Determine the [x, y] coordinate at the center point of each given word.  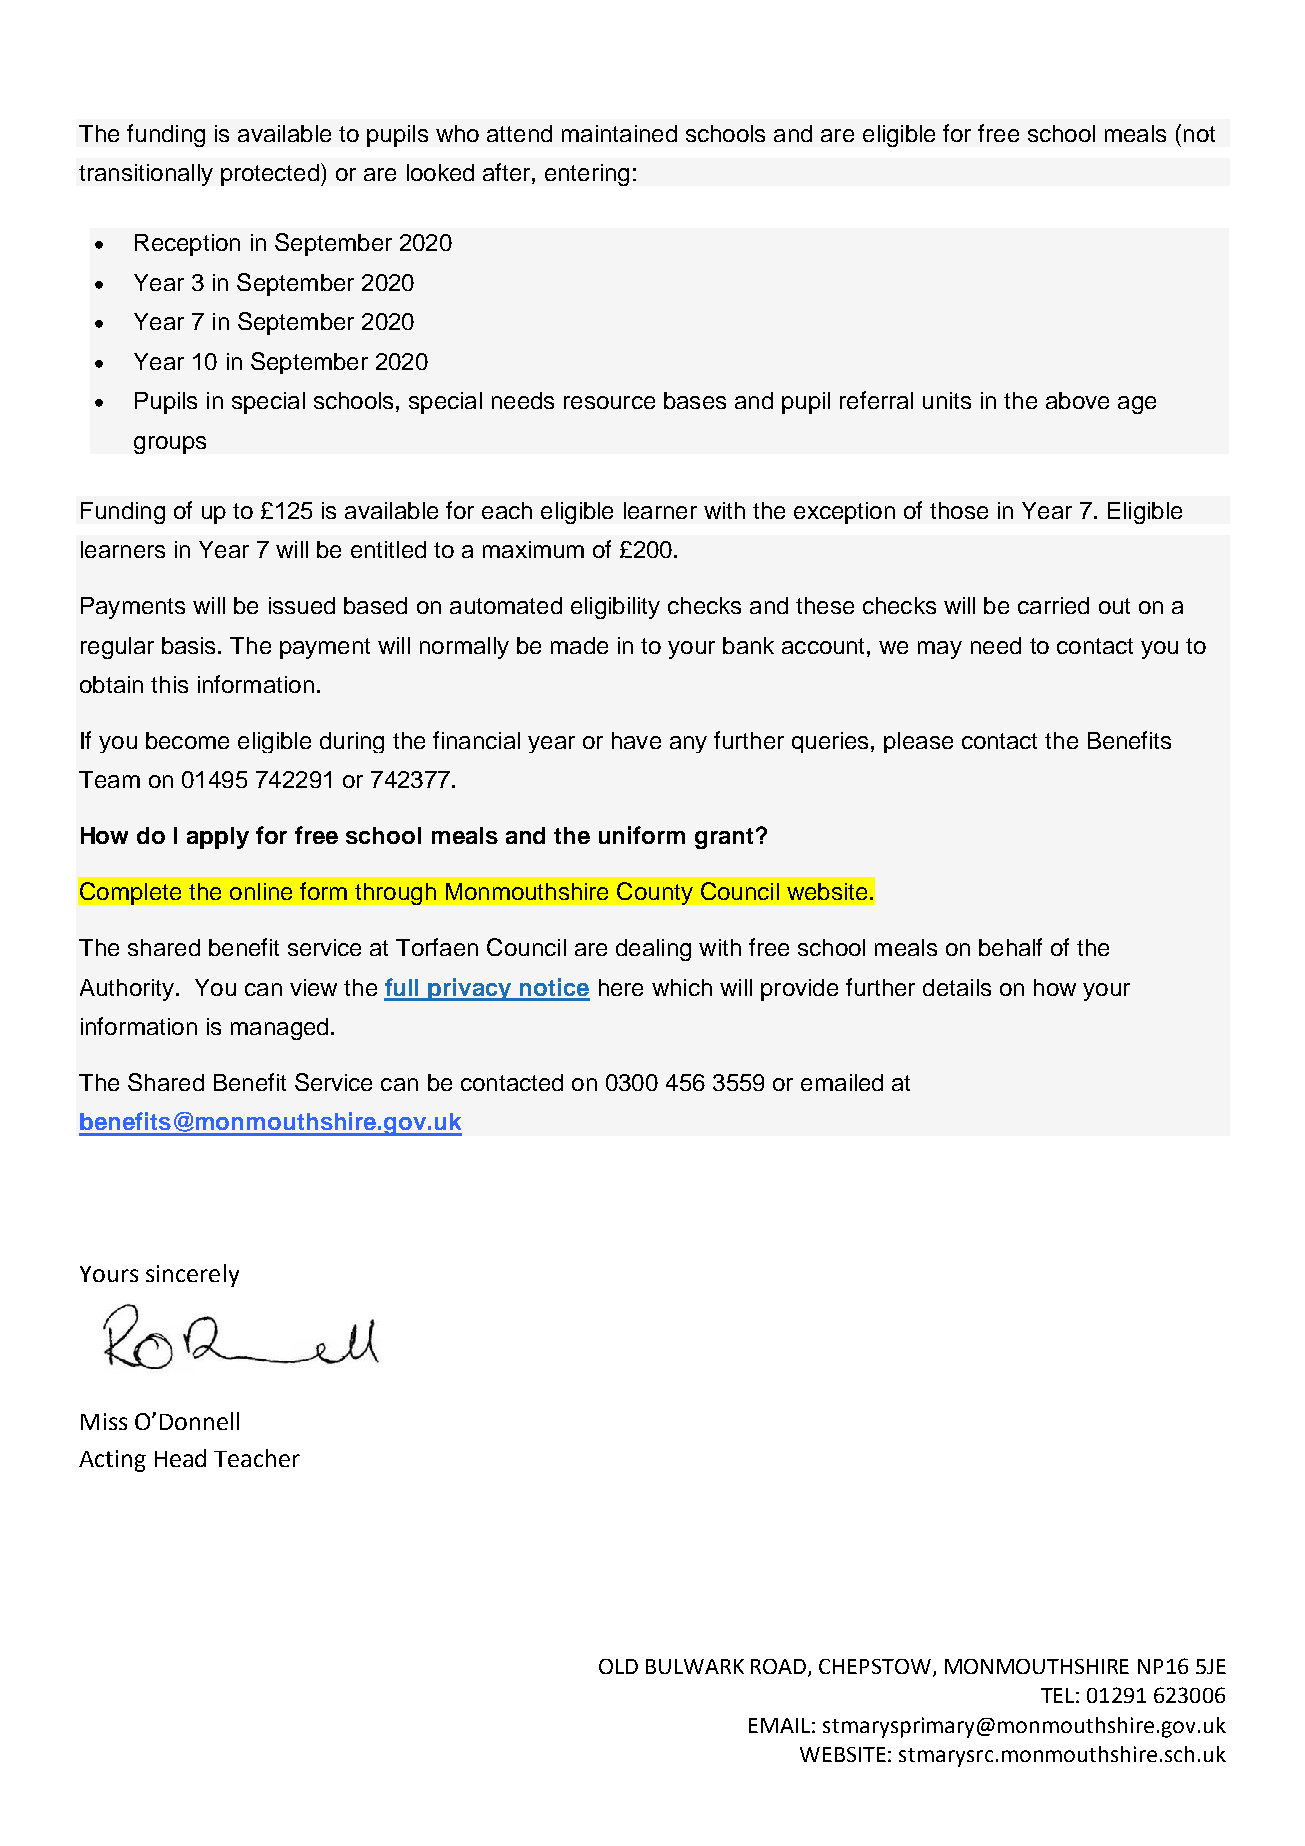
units [947, 400]
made [579, 645]
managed [279, 1029]
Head [180, 1458]
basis [190, 645]
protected [270, 175]
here [621, 987]
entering [587, 175]
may [940, 650]
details [957, 987]
